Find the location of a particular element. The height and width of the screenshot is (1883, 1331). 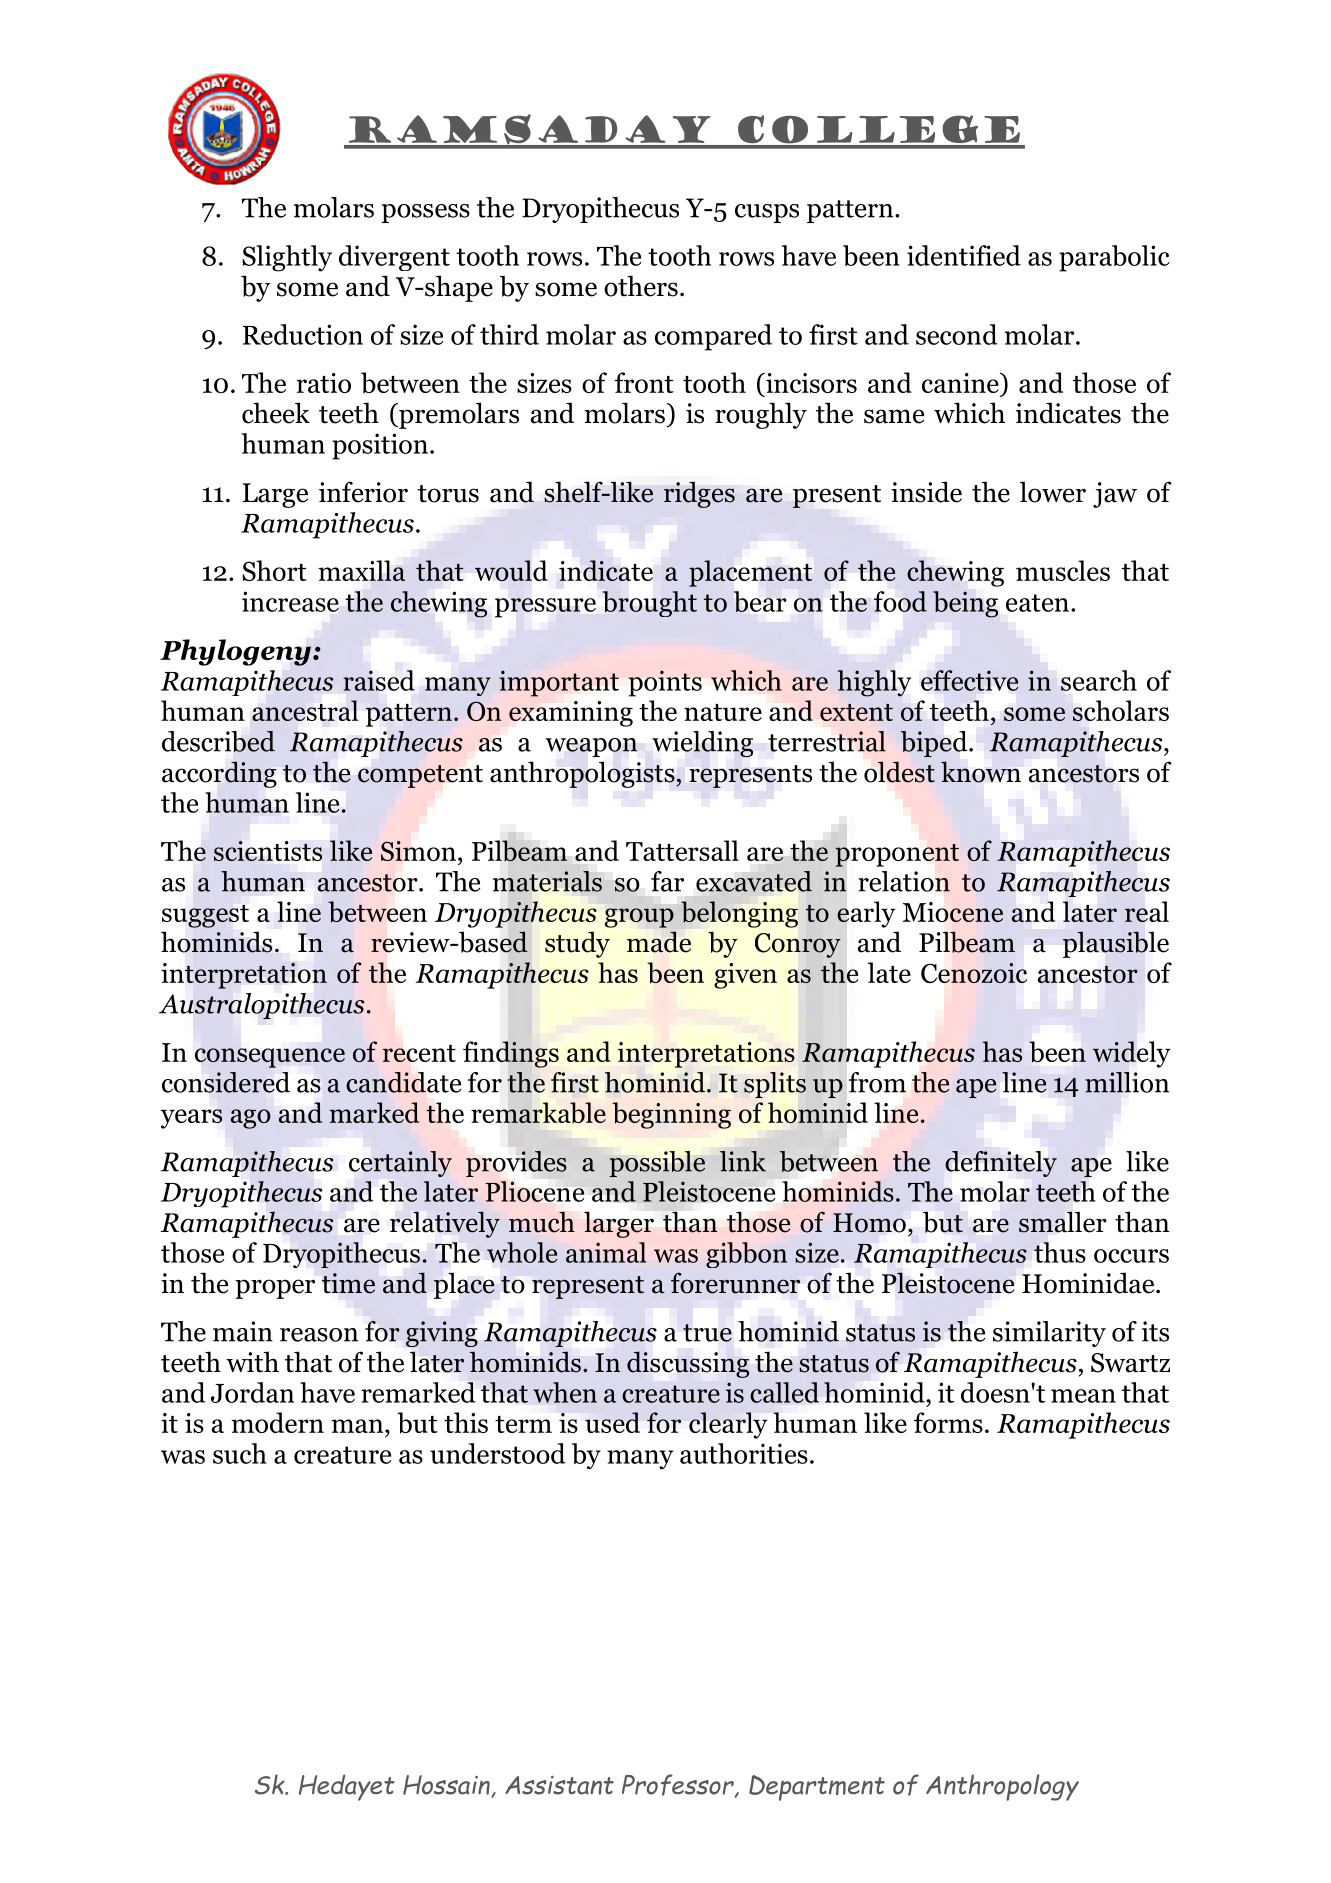

wielding is located at coordinates (702, 744).
